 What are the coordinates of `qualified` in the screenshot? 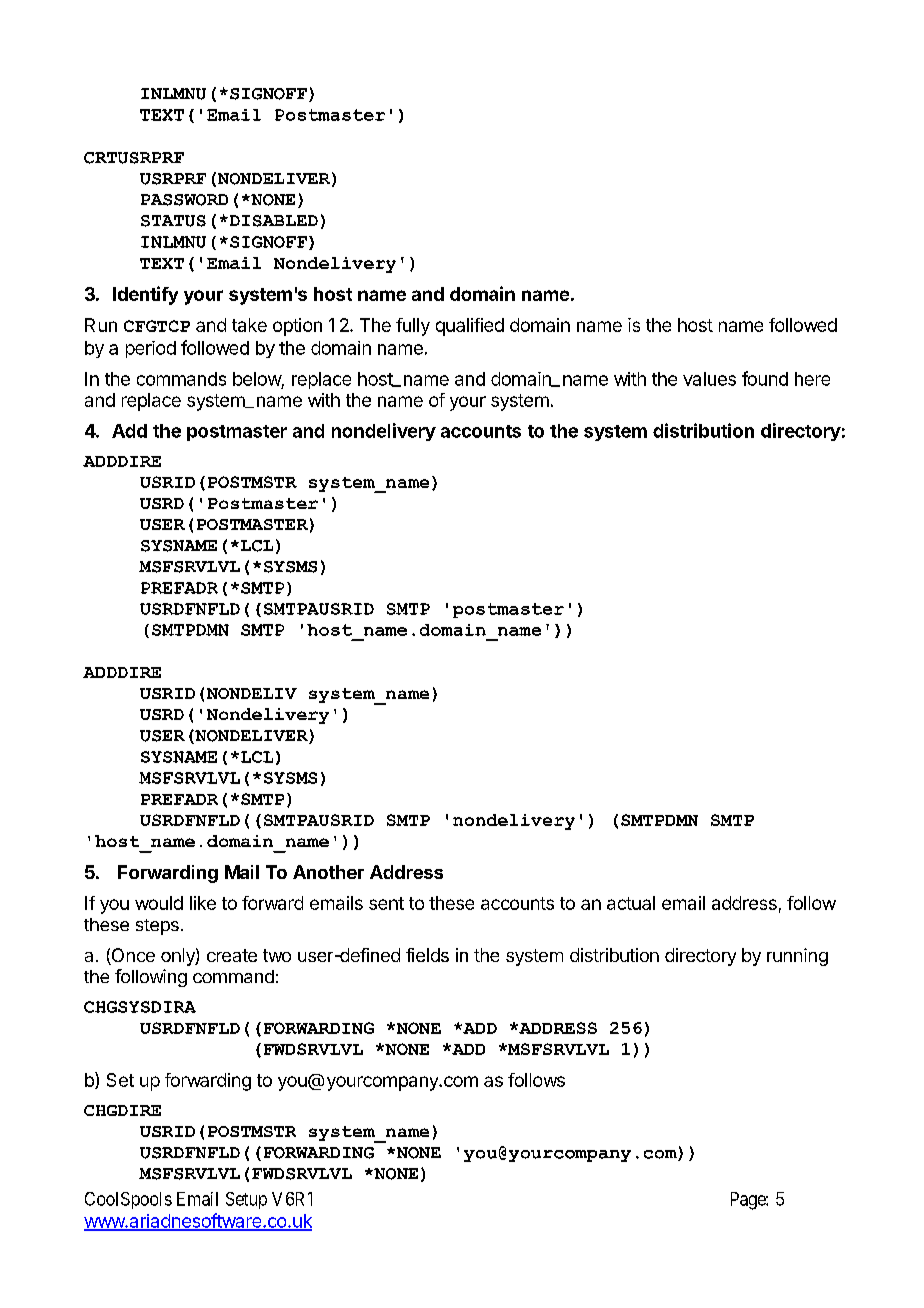 It's located at (470, 327).
